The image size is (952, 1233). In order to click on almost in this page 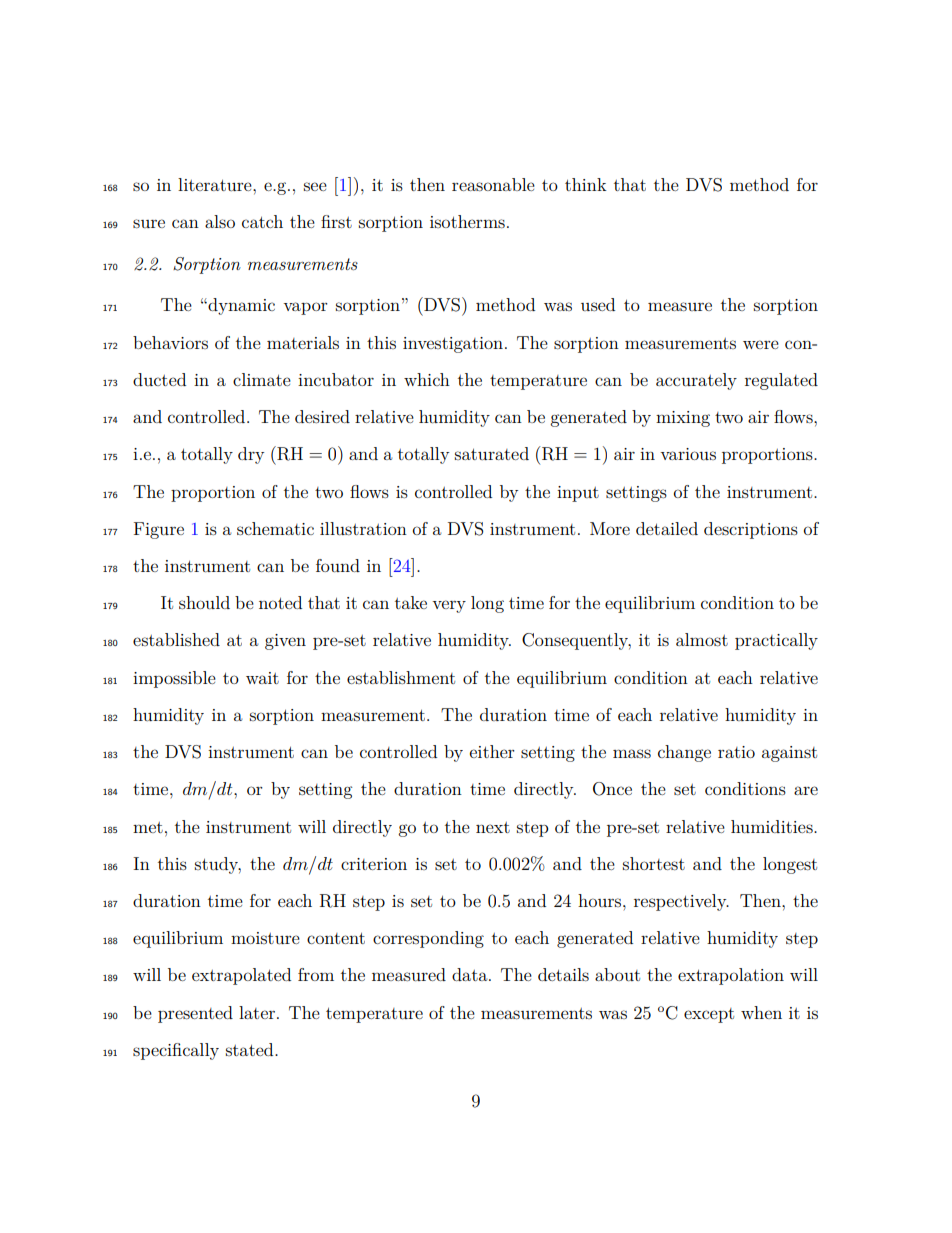, I will do `click(702, 639)`.
